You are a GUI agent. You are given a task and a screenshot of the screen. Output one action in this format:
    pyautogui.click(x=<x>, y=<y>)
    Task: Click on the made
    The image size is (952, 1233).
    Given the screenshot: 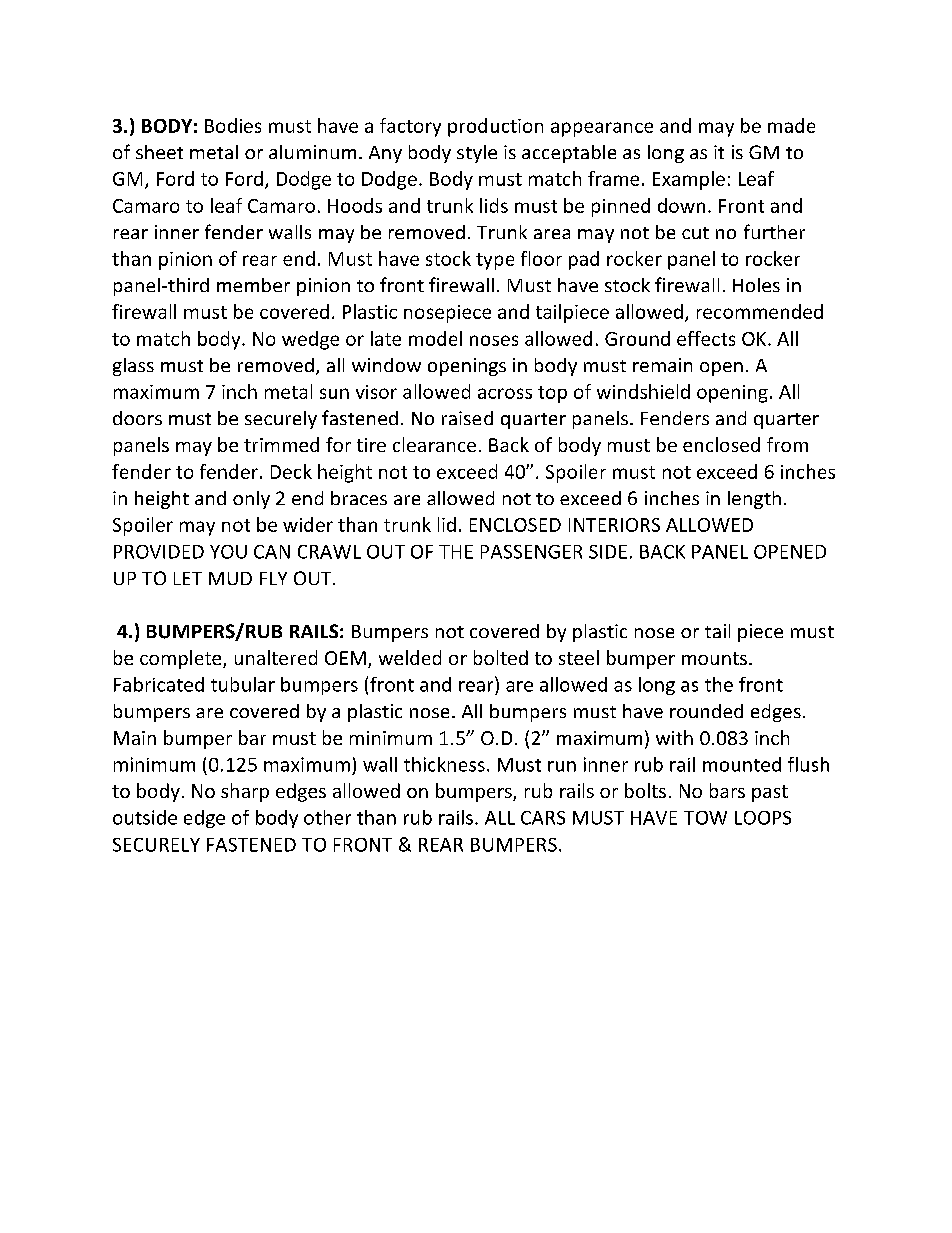 What is the action you would take?
    pyautogui.click(x=791, y=125)
